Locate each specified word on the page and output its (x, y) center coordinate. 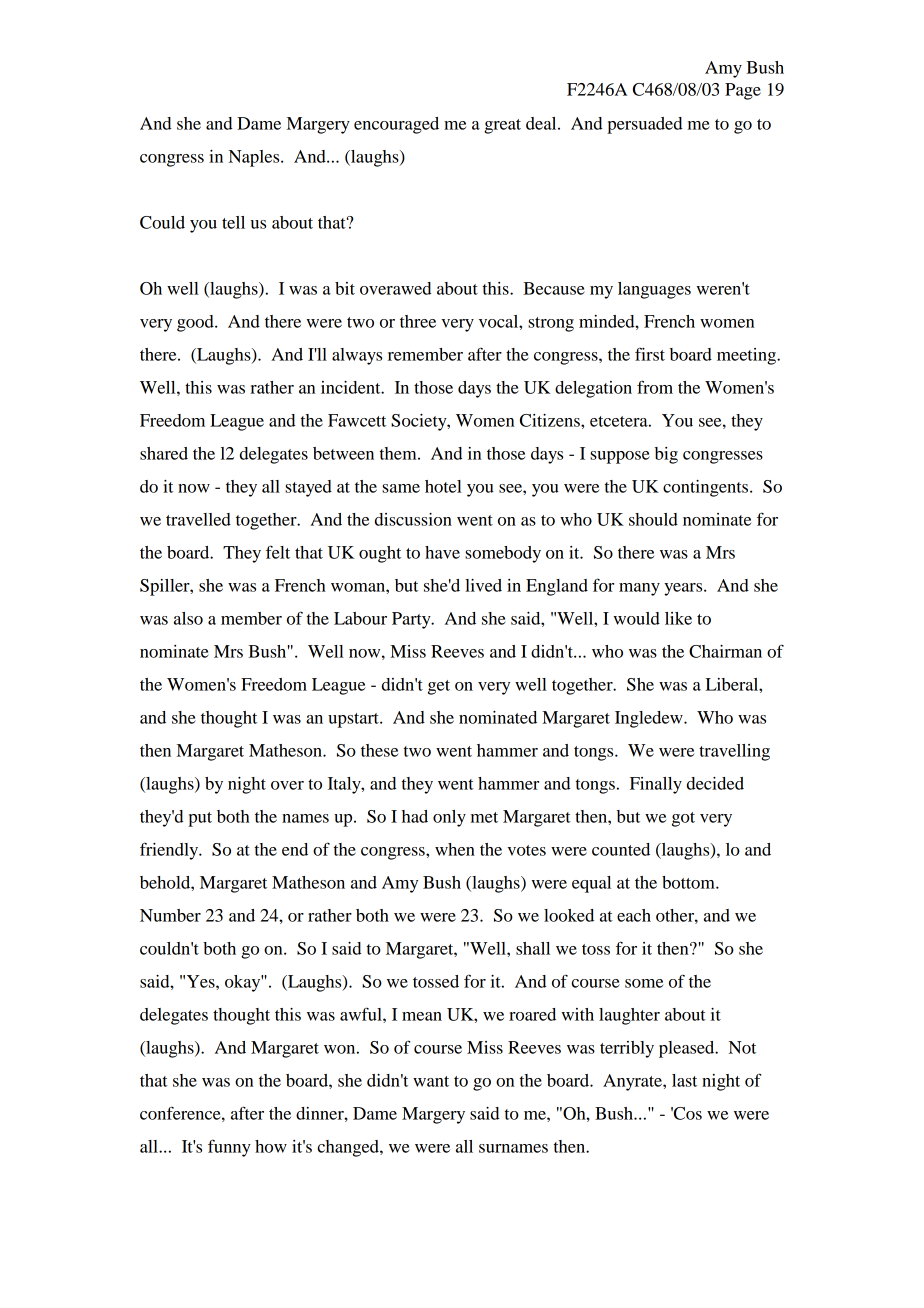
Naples (255, 158)
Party (412, 620)
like (678, 618)
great (502, 126)
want (431, 1081)
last (684, 1080)
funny (229, 1148)
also (188, 618)
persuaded (644, 125)
